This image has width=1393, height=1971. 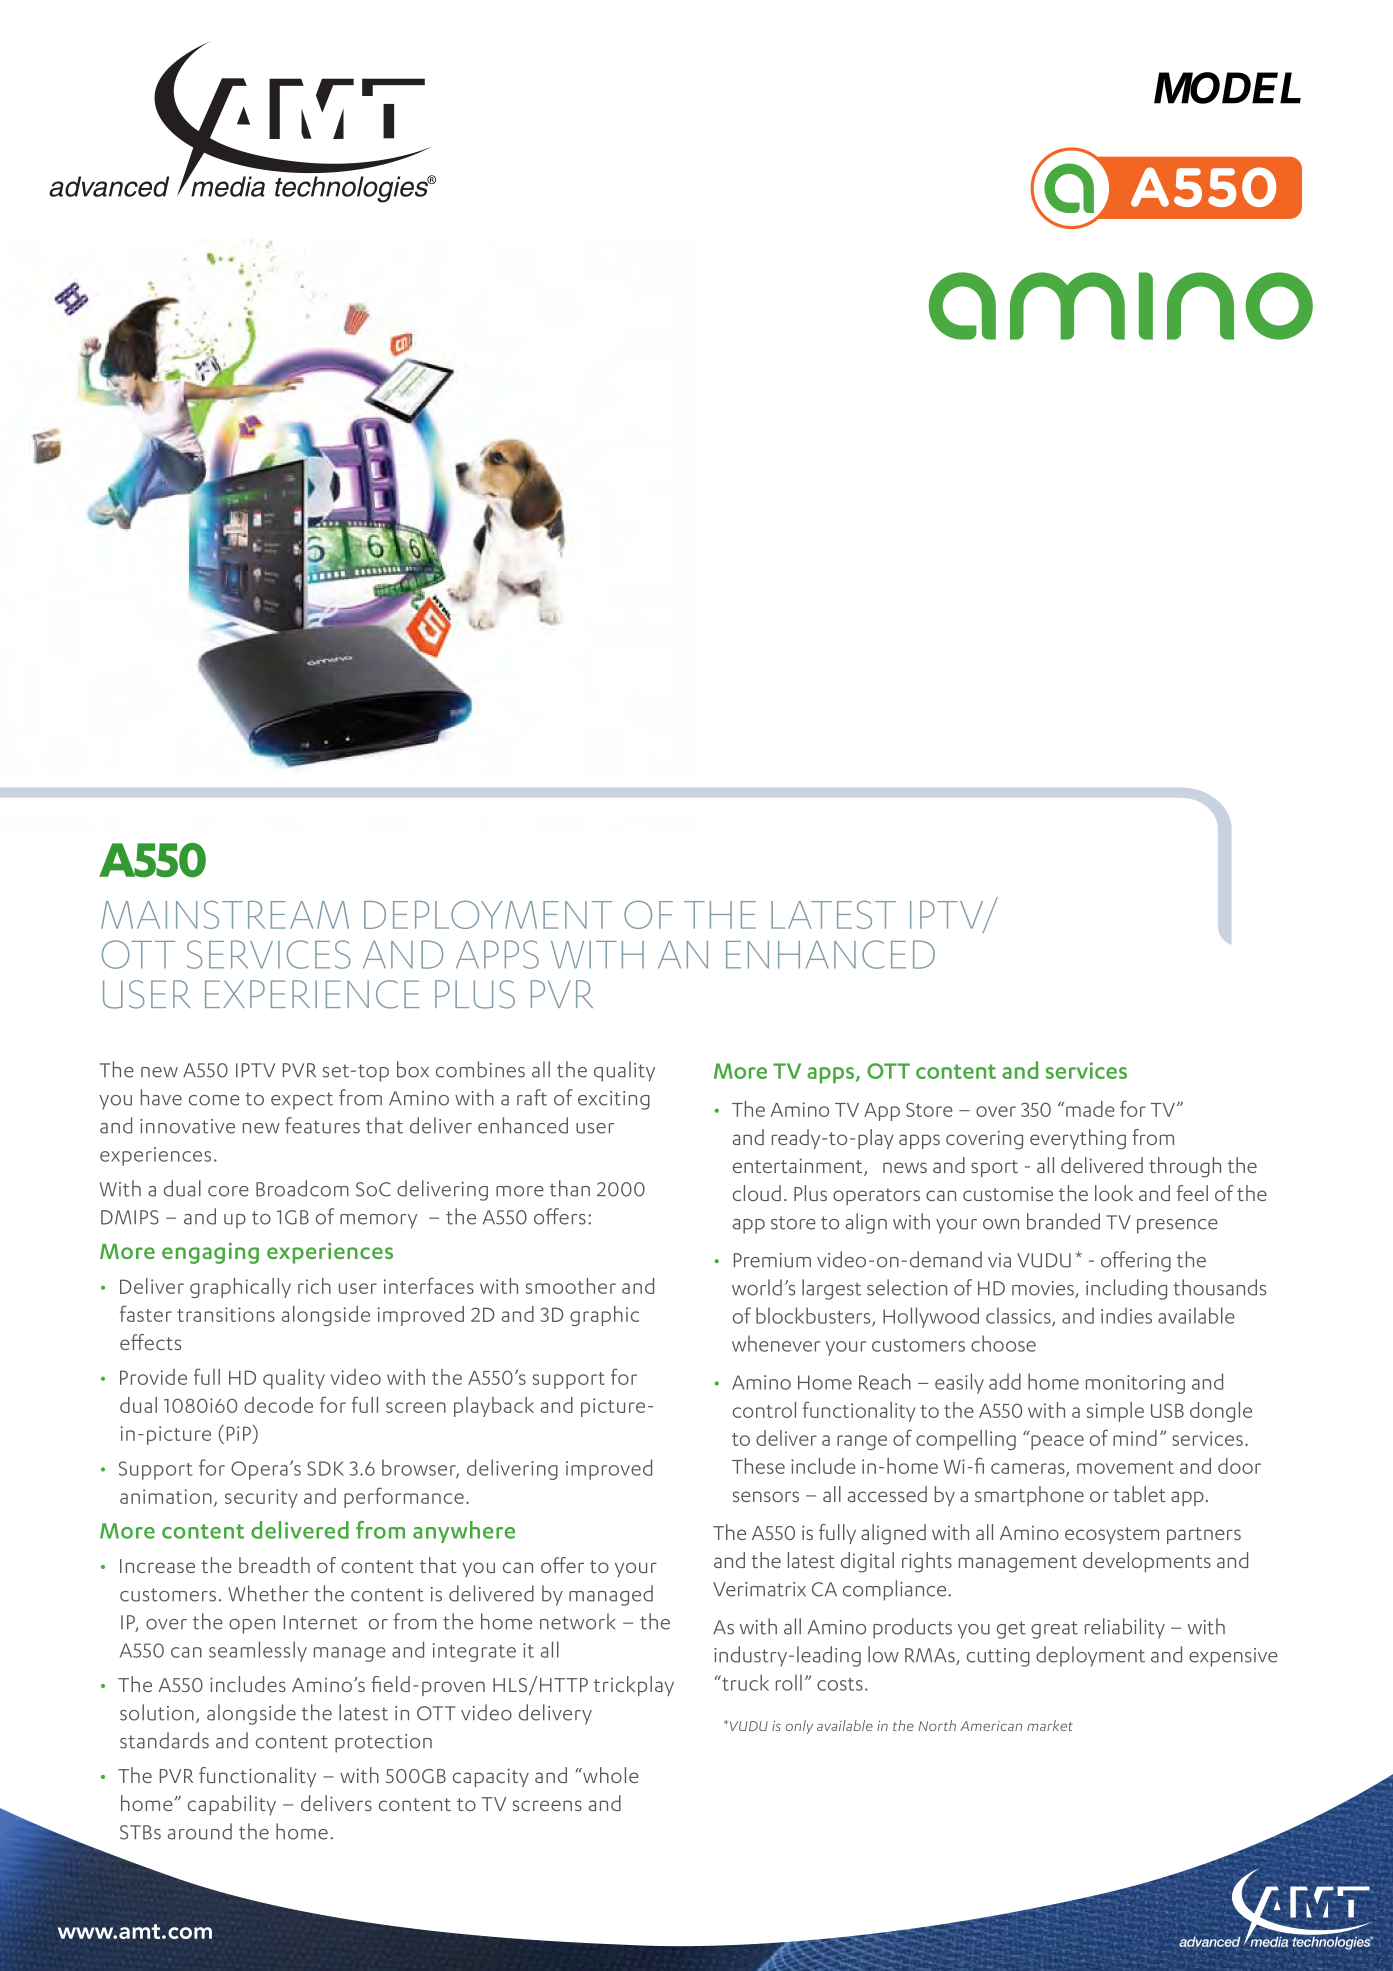 What do you see at coordinates (302, 1188) in the image?
I see `Broadcom` at bounding box center [302, 1188].
